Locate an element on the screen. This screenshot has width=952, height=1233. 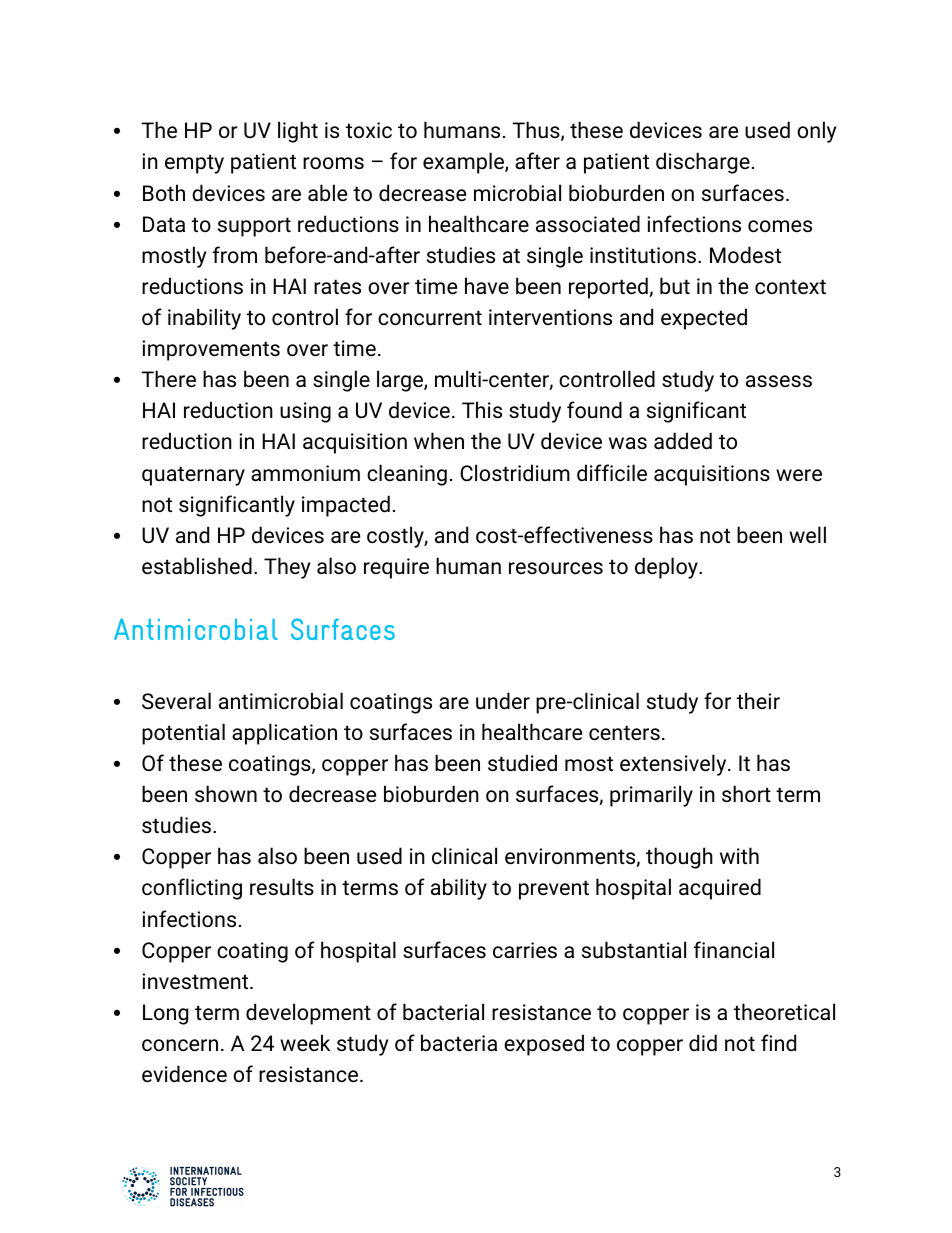
concern is located at coordinates (180, 1045).
